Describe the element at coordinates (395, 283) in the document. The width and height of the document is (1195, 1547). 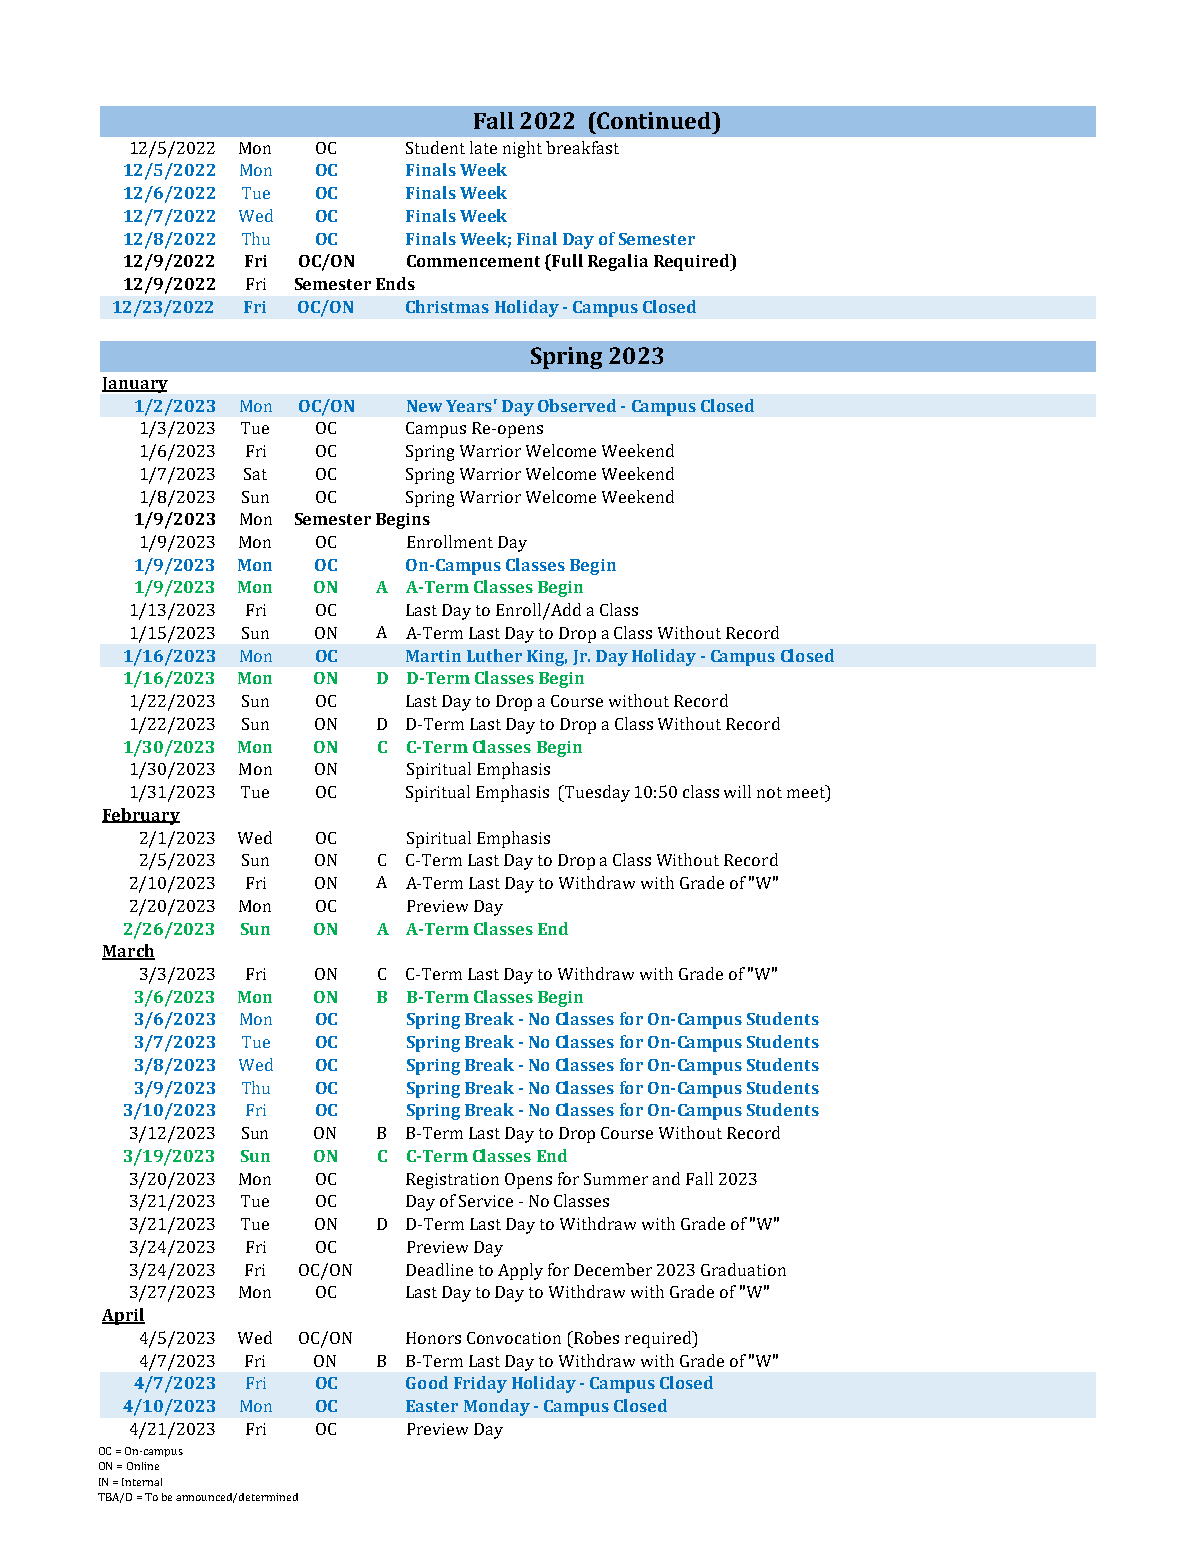
I see `Ends` at that location.
